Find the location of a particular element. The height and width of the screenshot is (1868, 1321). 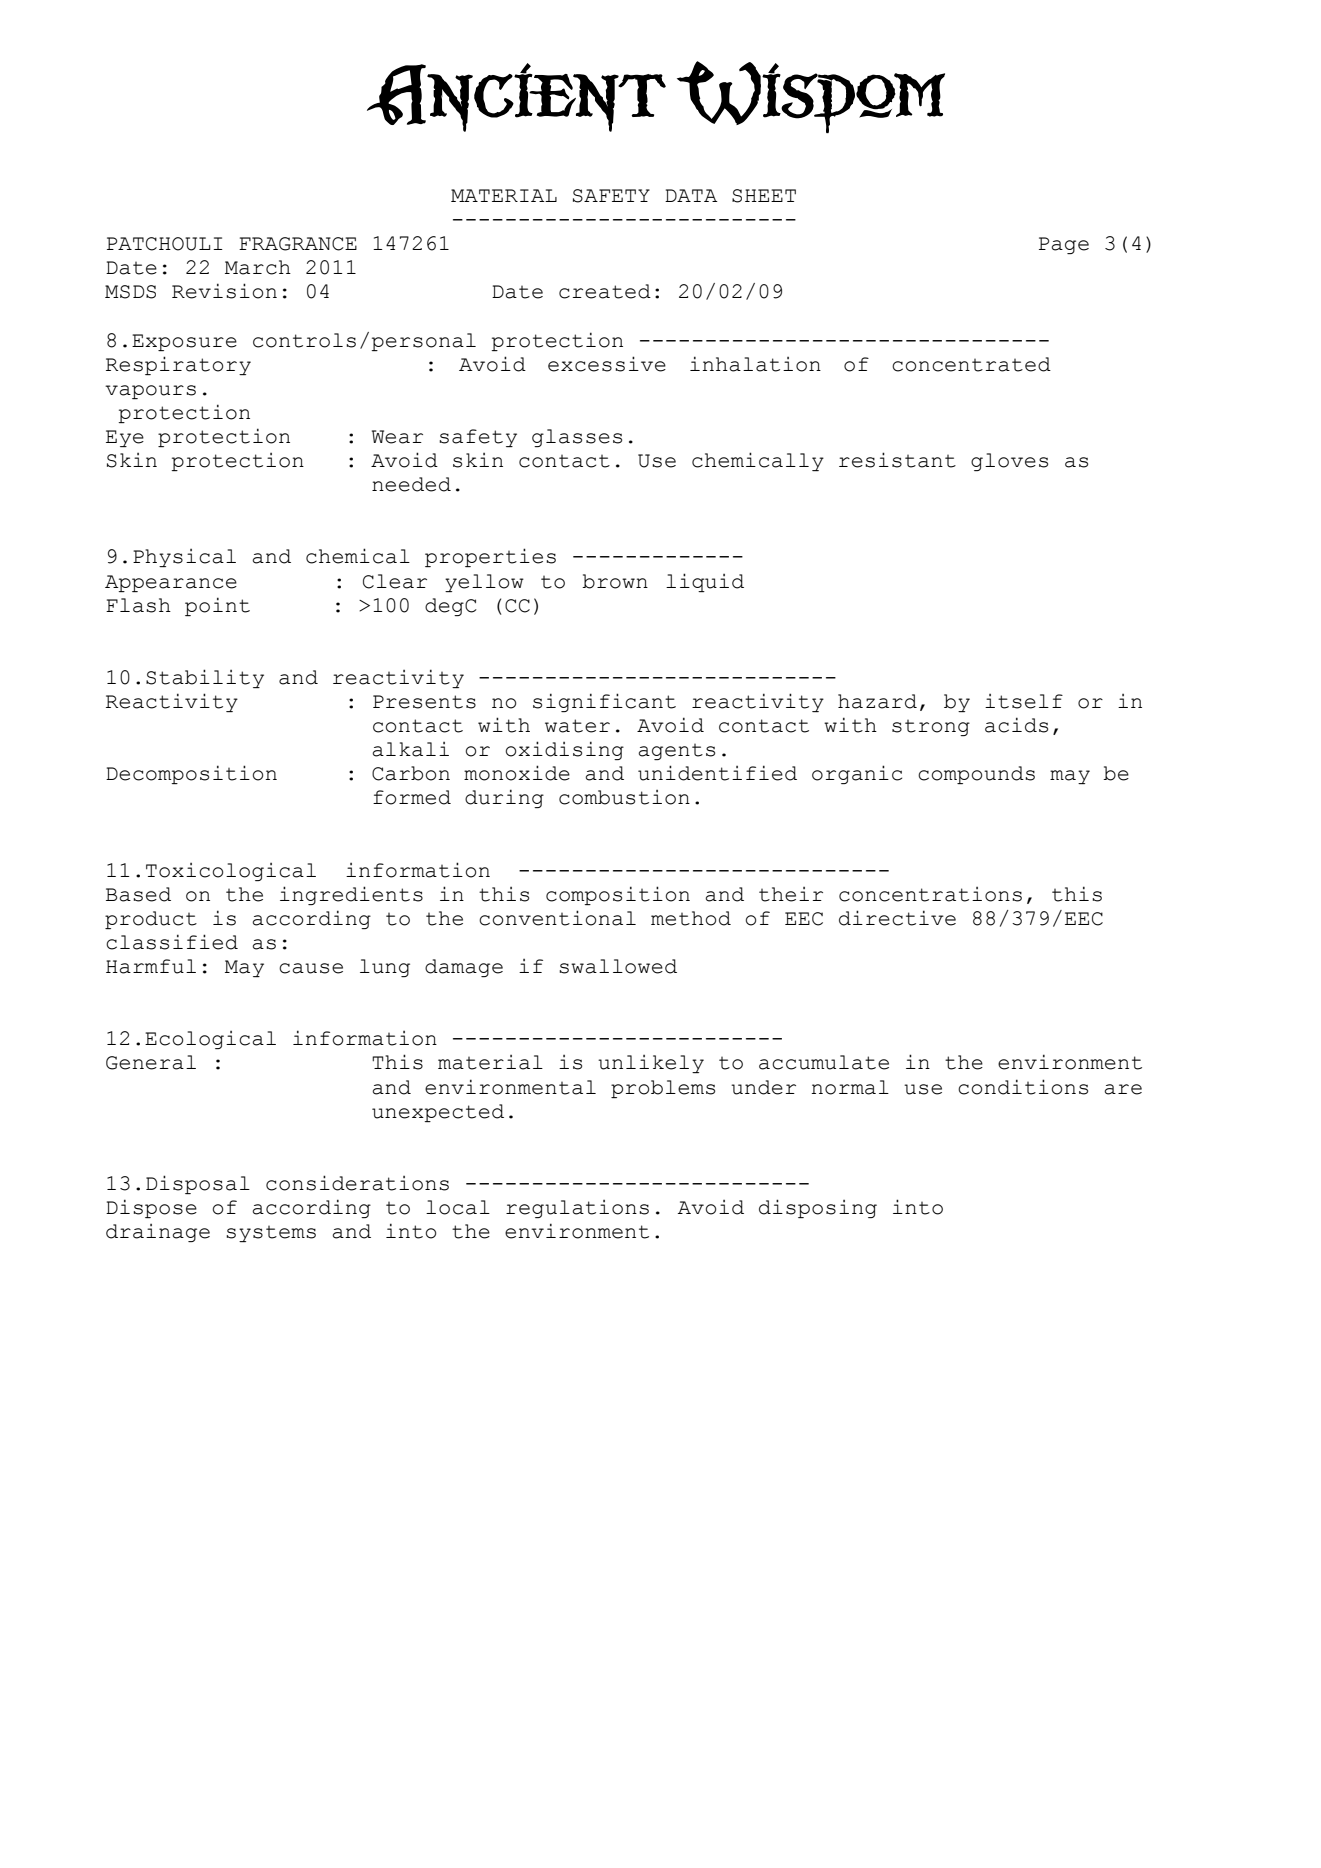

Wisdom is located at coordinates (811, 97).
